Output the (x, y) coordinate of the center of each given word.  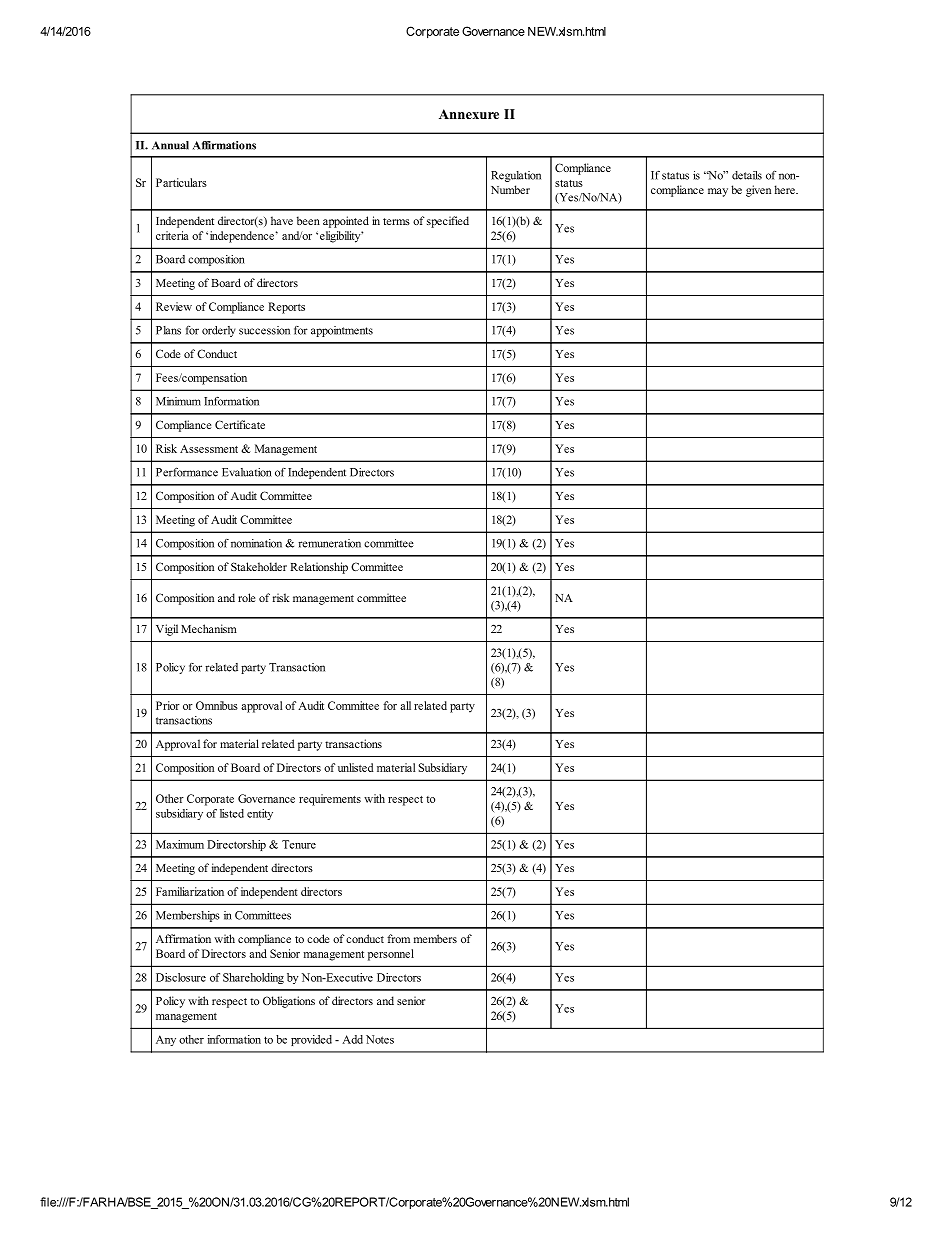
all (405, 705)
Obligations (289, 1002)
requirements (330, 800)
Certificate (240, 424)
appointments (342, 331)
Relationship (319, 568)
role (246, 597)
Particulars (181, 182)
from (398, 938)
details (747, 175)
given (758, 191)
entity (260, 814)
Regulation (516, 176)
